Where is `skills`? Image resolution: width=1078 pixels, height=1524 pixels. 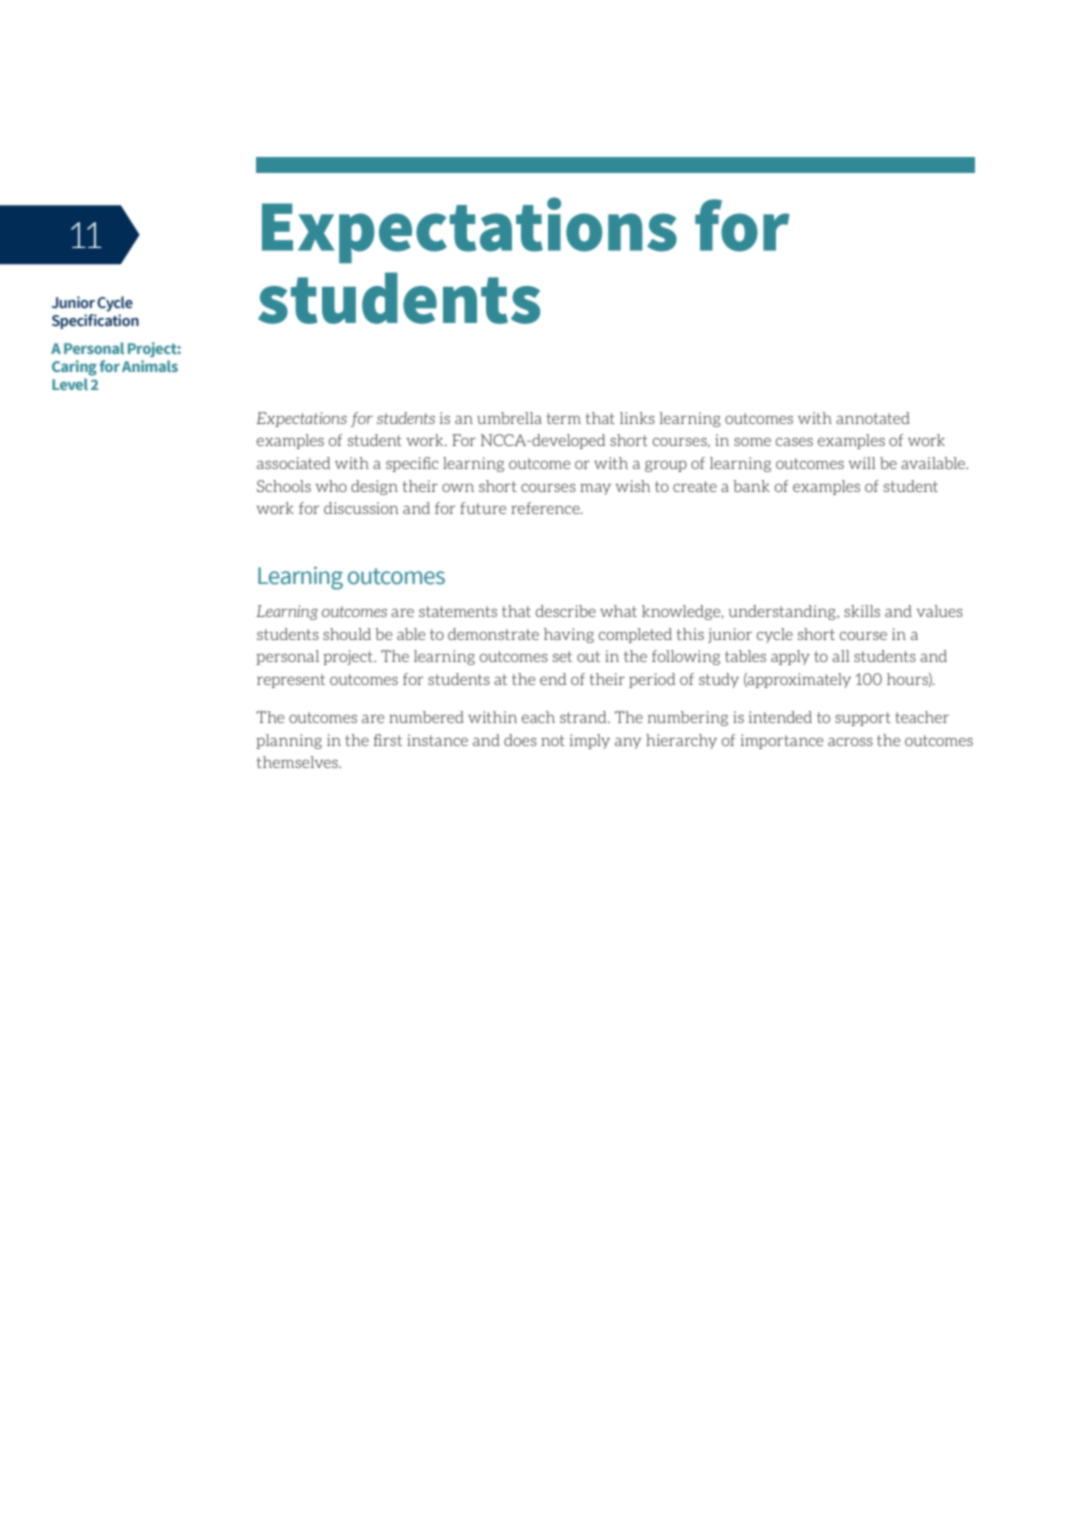 skills is located at coordinates (862, 611).
